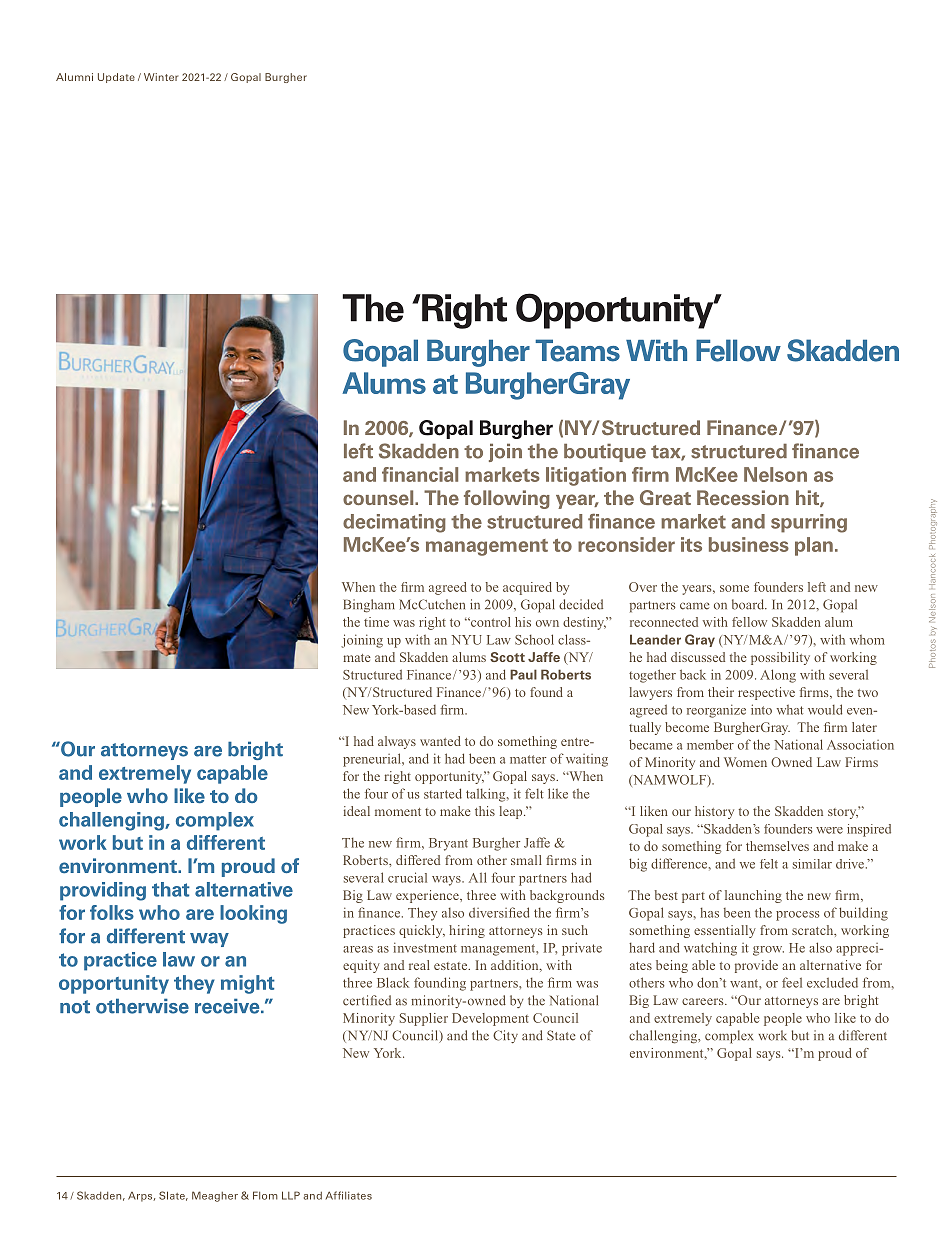 This document has height=1233, width=952. Describe the element at coordinates (780, 658) in the document. I see `possibility` at that location.
